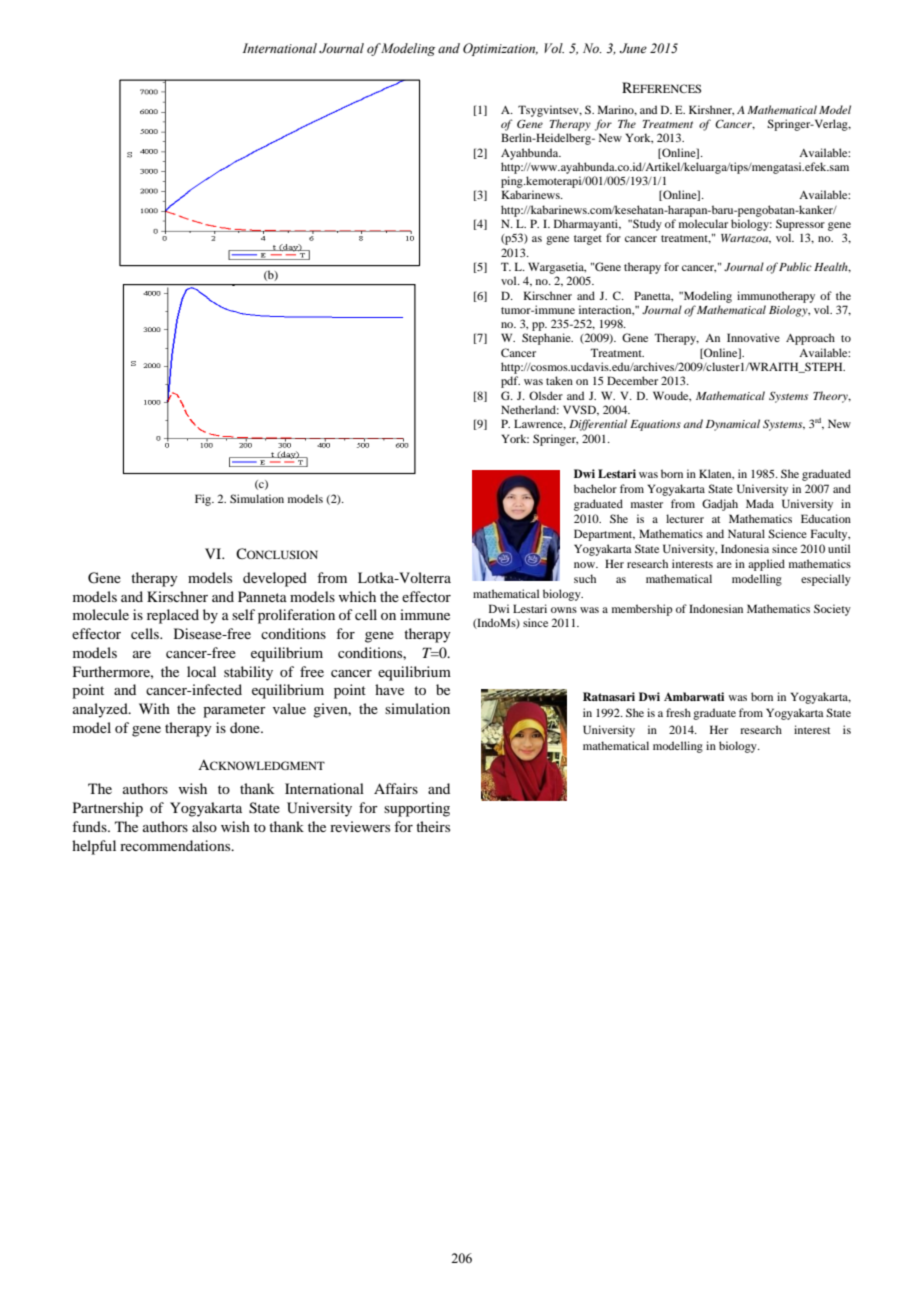 This screenshot has width=924, height=1308. What do you see at coordinates (598, 425) in the screenshot?
I see `Differential` at bounding box center [598, 425].
